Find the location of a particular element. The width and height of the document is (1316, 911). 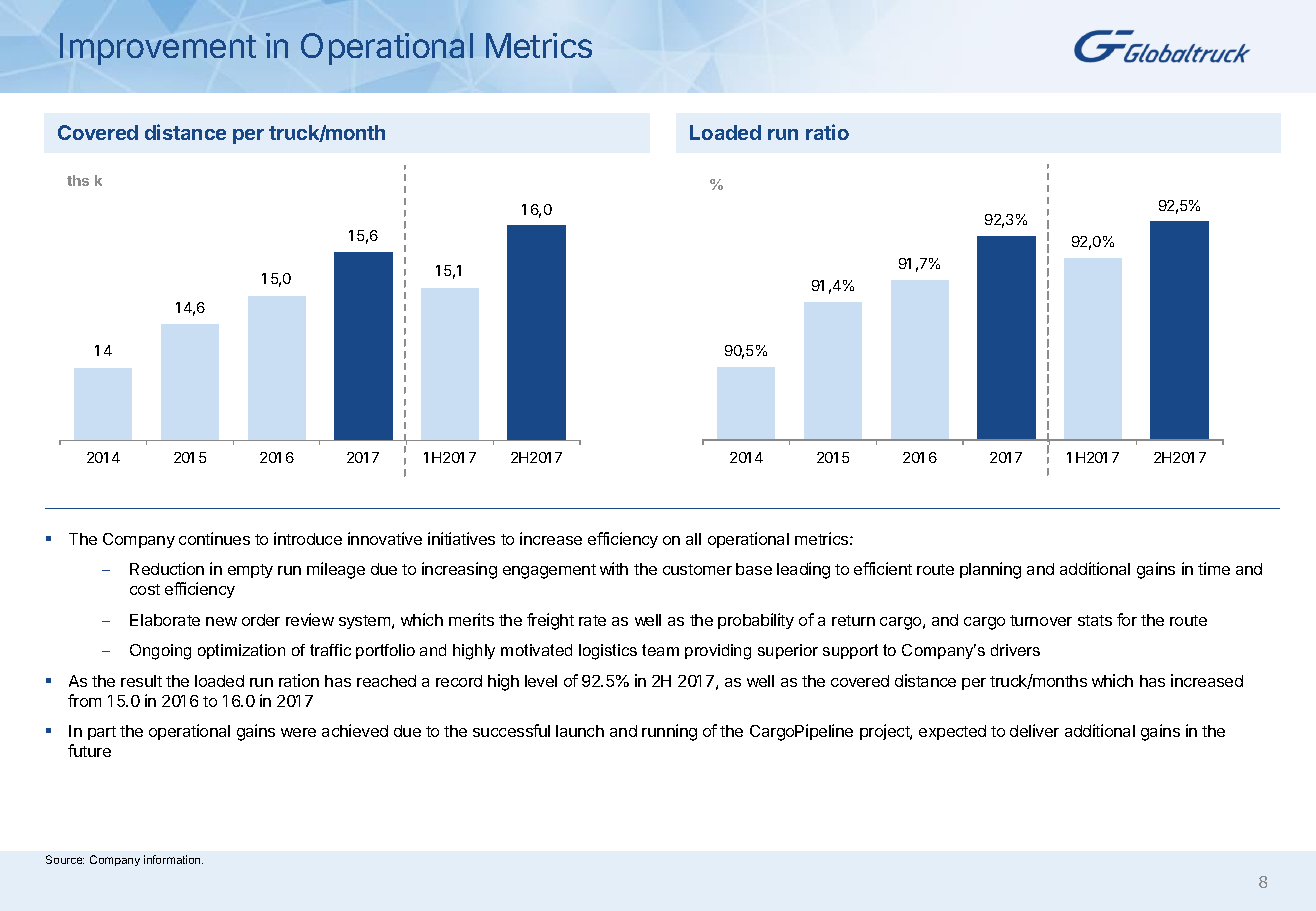

information is located at coordinates (173, 859).
